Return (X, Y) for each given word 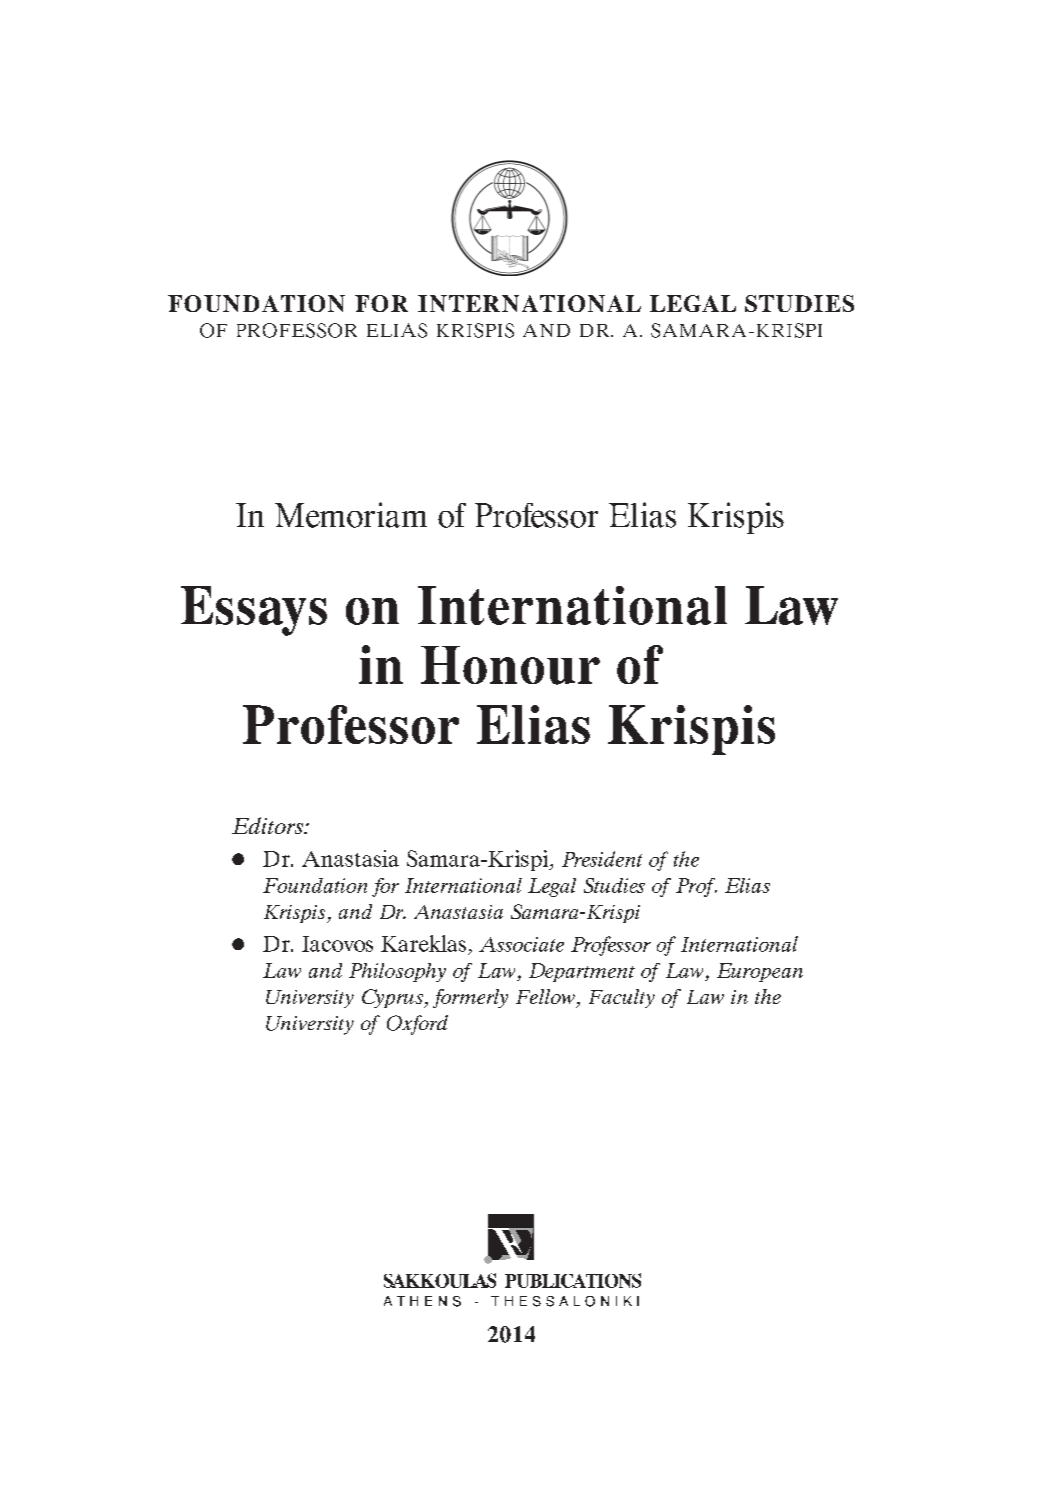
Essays (254, 611)
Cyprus (393, 998)
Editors (269, 825)
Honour (510, 665)
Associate (521, 944)
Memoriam (351, 515)
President (602, 859)
